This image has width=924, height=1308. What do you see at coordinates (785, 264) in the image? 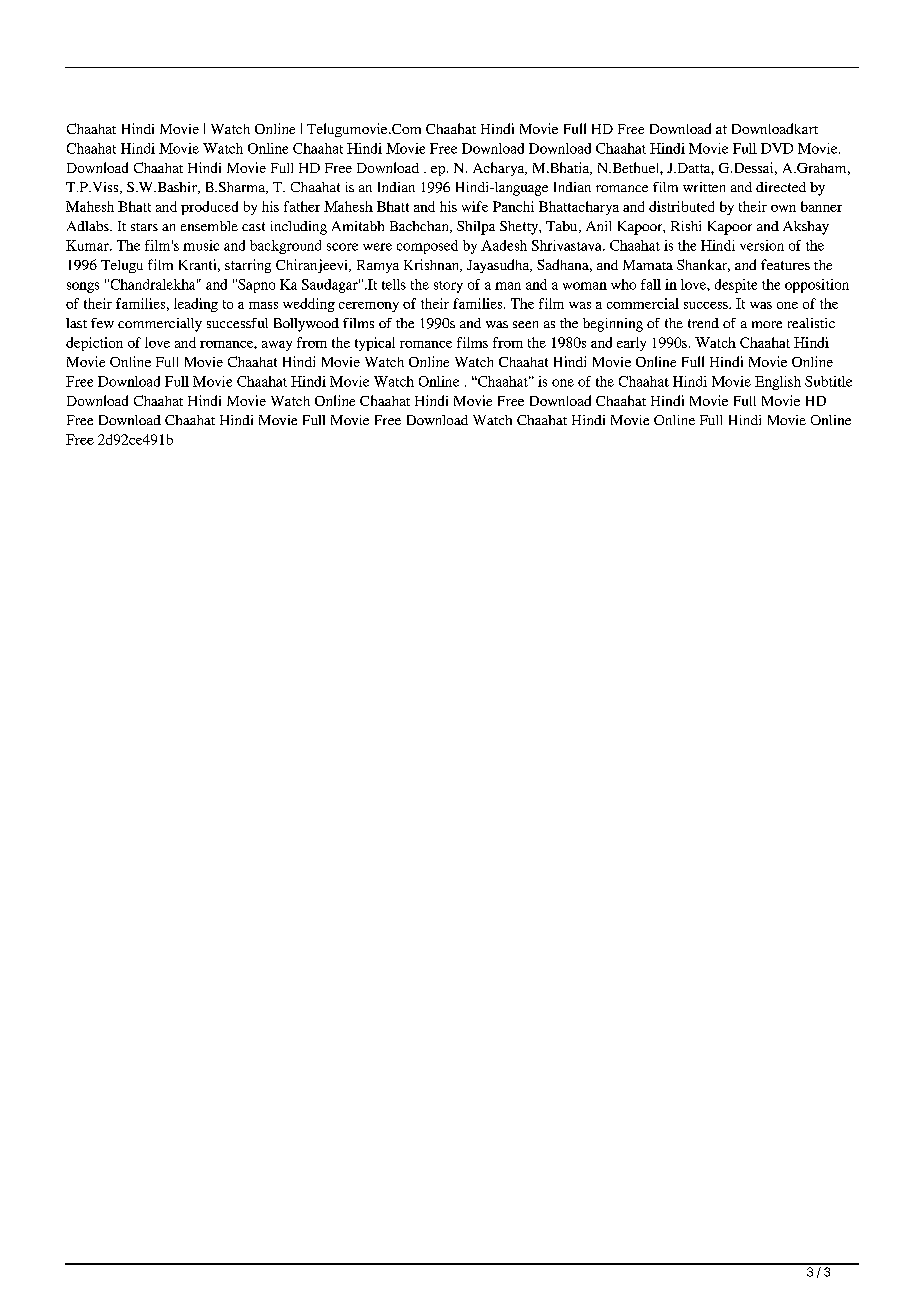
I see `features` at bounding box center [785, 264].
